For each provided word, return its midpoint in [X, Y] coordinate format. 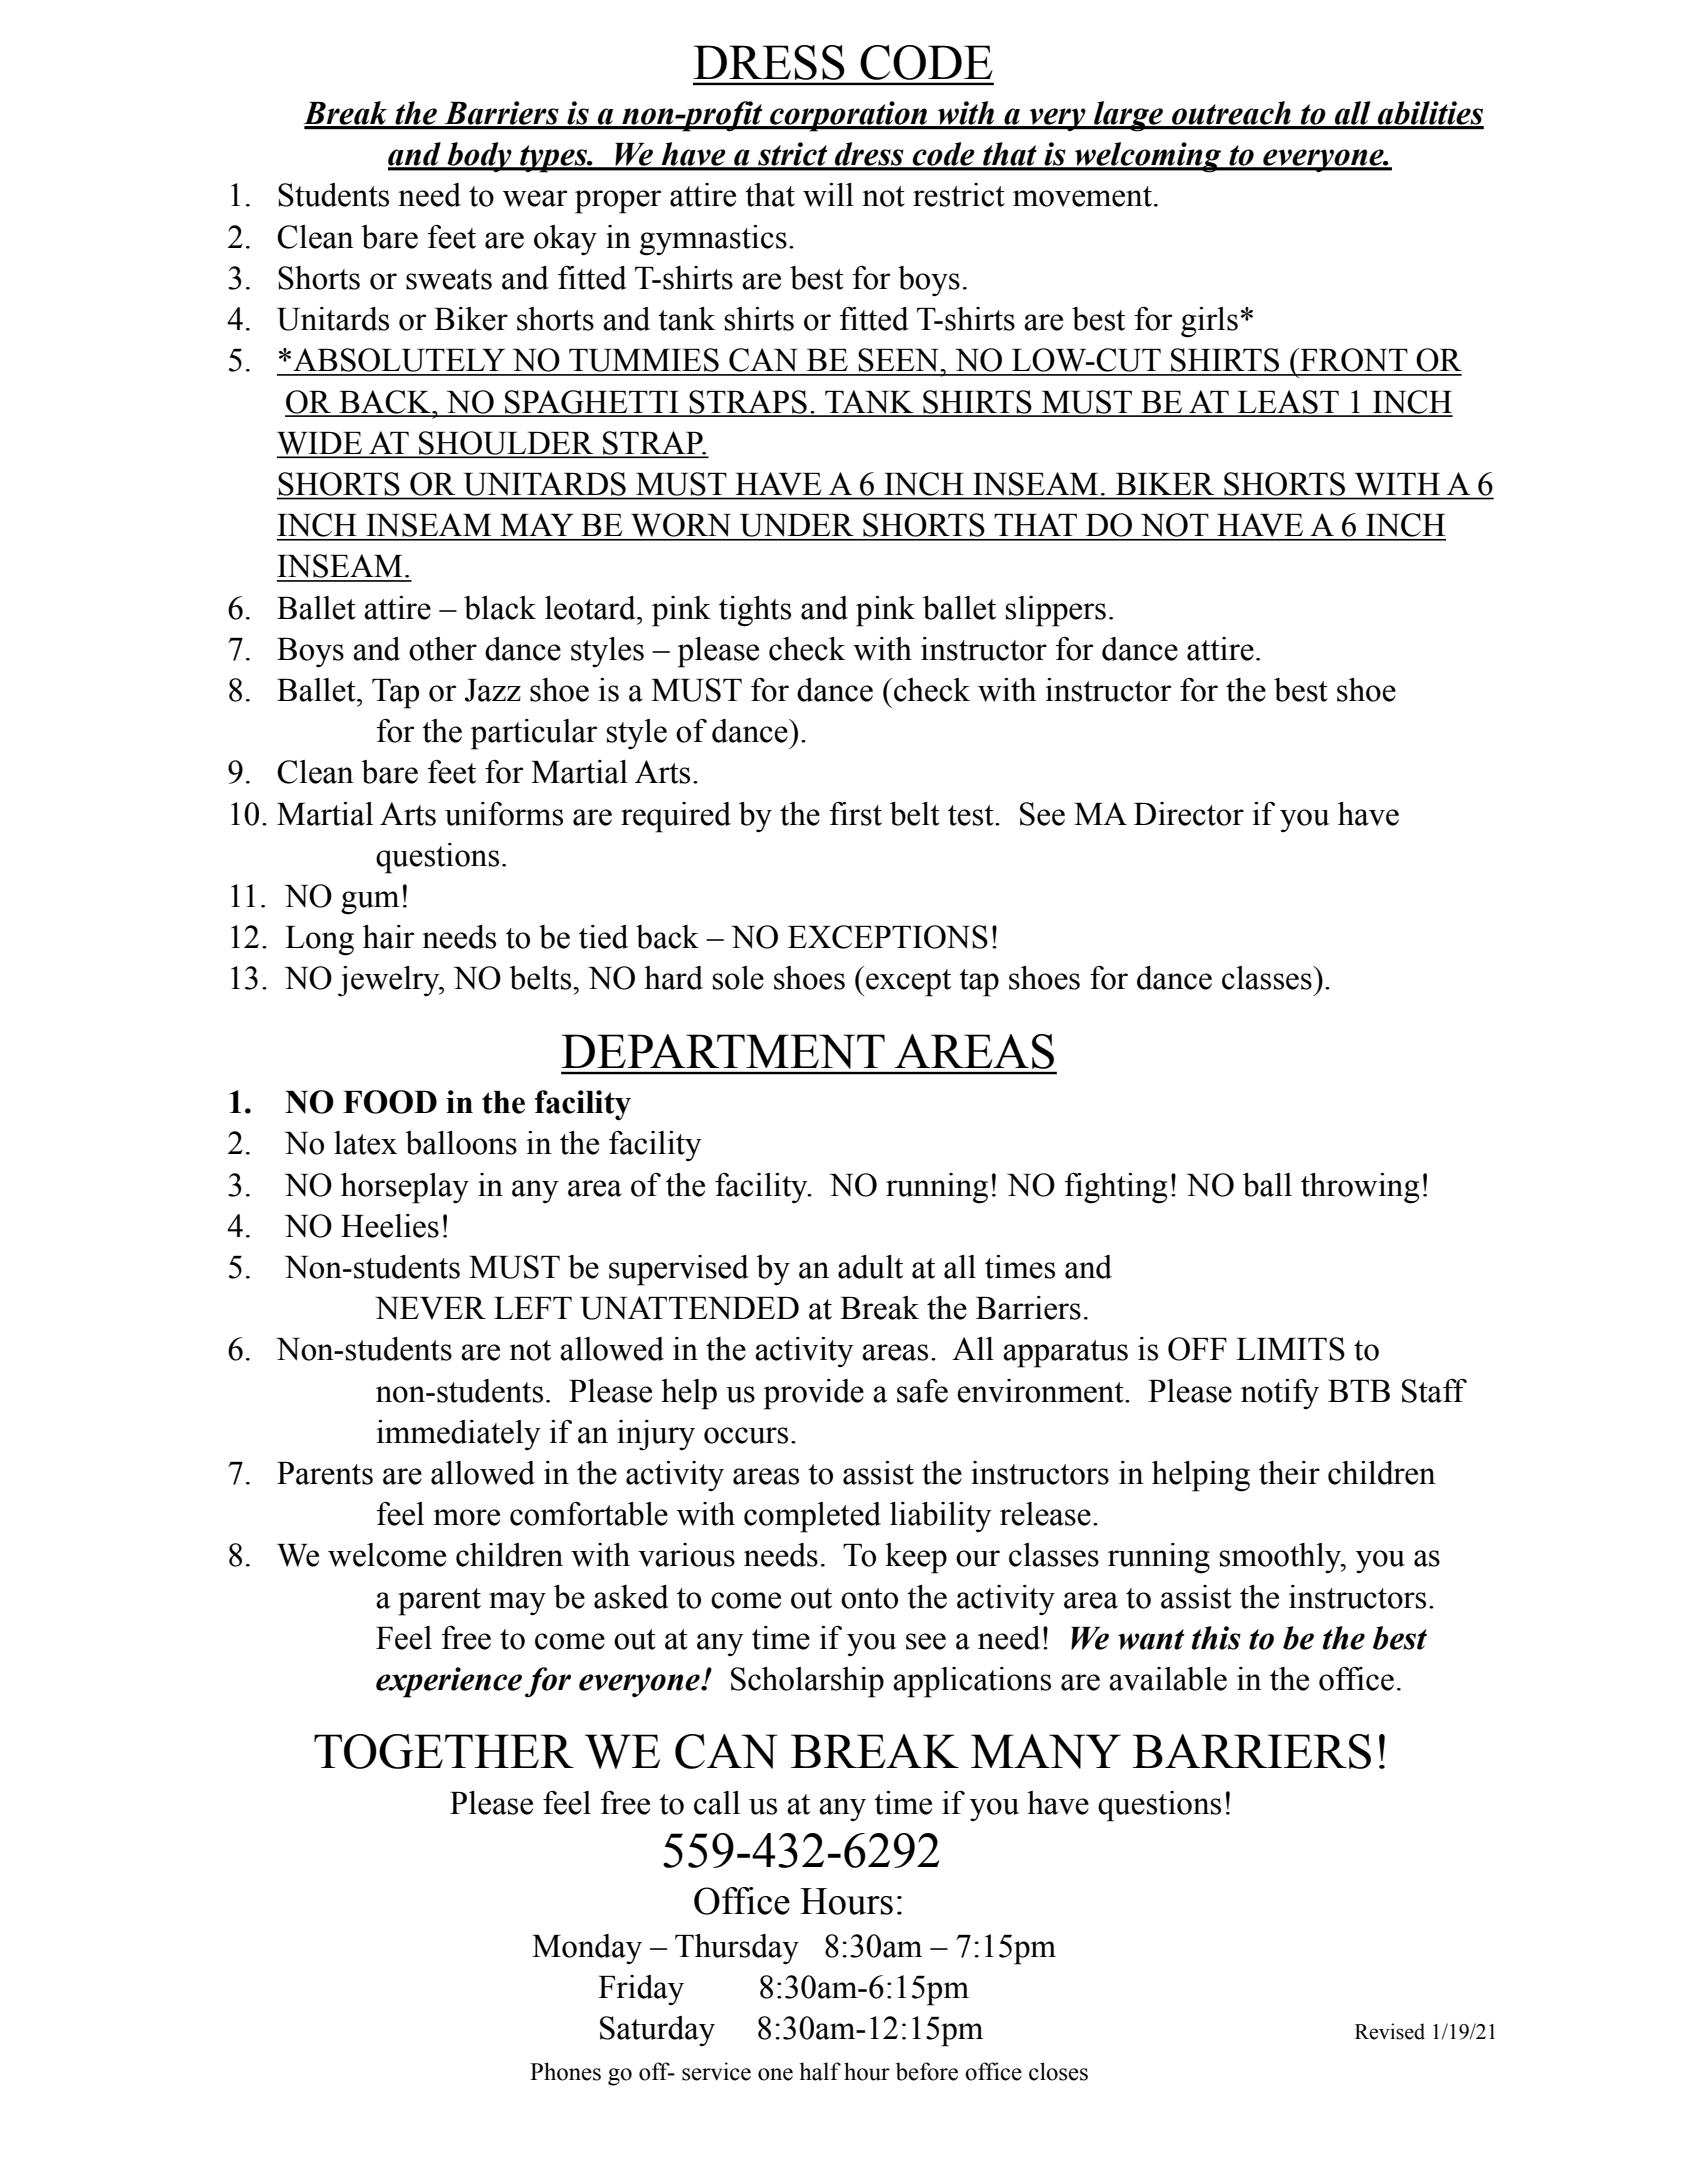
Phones [565, 2071]
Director [1189, 814]
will [828, 195]
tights [755, 611]
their [1289, 1473]
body [479, 157]
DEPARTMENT [723, 1051]
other [443, 649]
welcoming [1148, 157]
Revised [1390, 2031]
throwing [1360, 1188]
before [927, 2071]
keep [916, 1558]
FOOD [390, 1102]
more [466, 1517]
